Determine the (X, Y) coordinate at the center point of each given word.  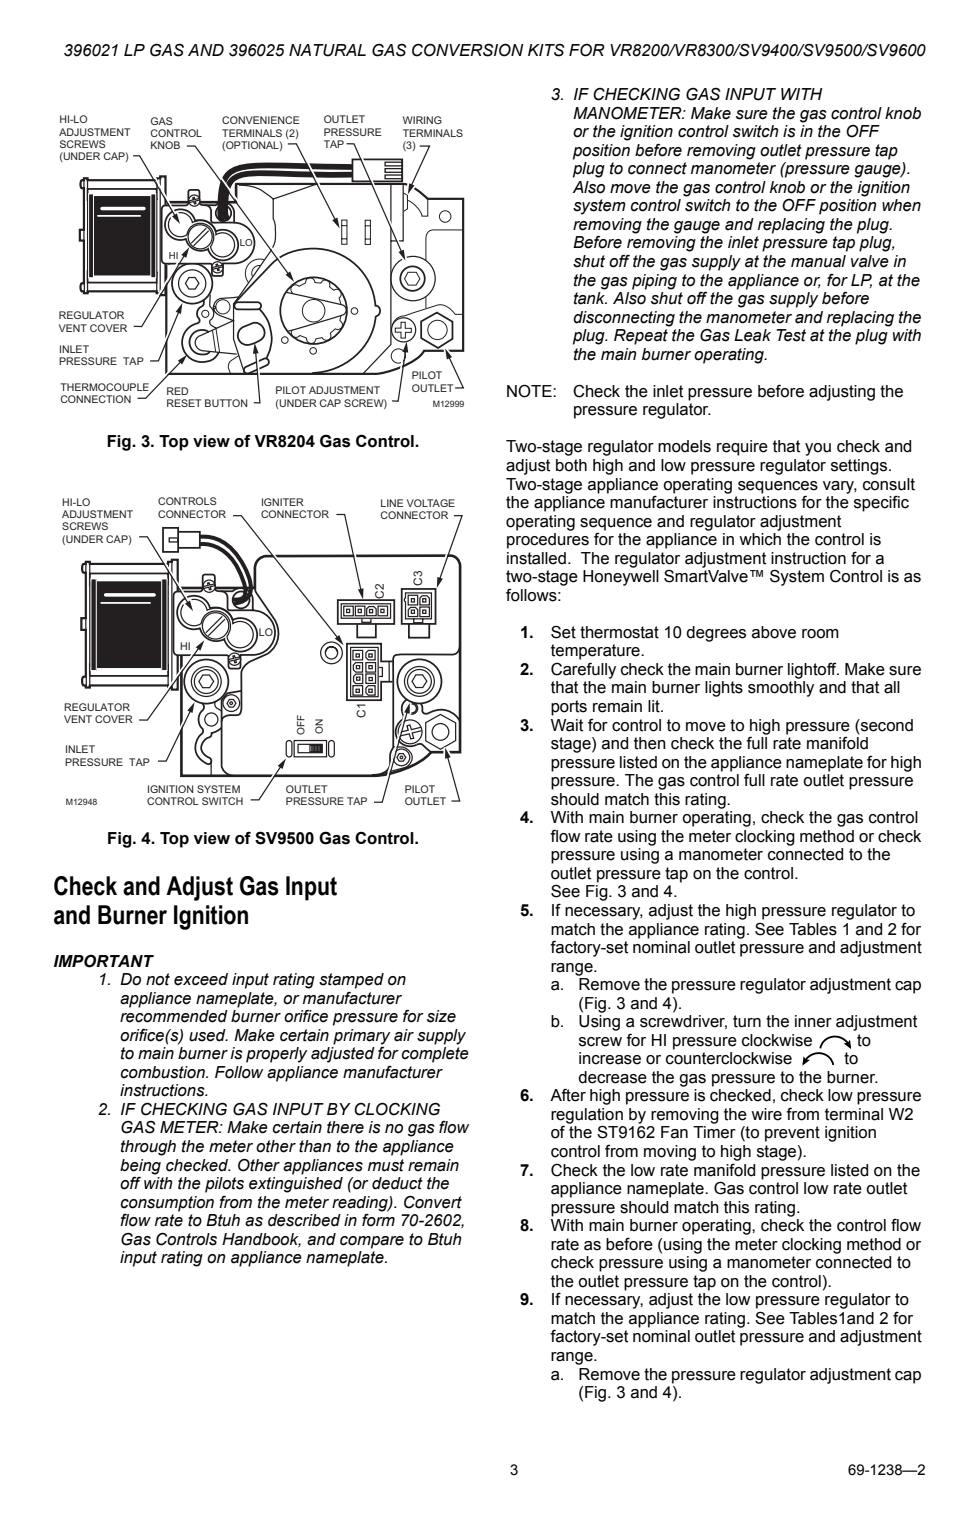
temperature (596, 652)
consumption (167, 1204)
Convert (433, 1202)
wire (766, 1114)
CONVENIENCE (261, 120)
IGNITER (283, 502)
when (901, 205)
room (820, 634)
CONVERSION (468, 50)
